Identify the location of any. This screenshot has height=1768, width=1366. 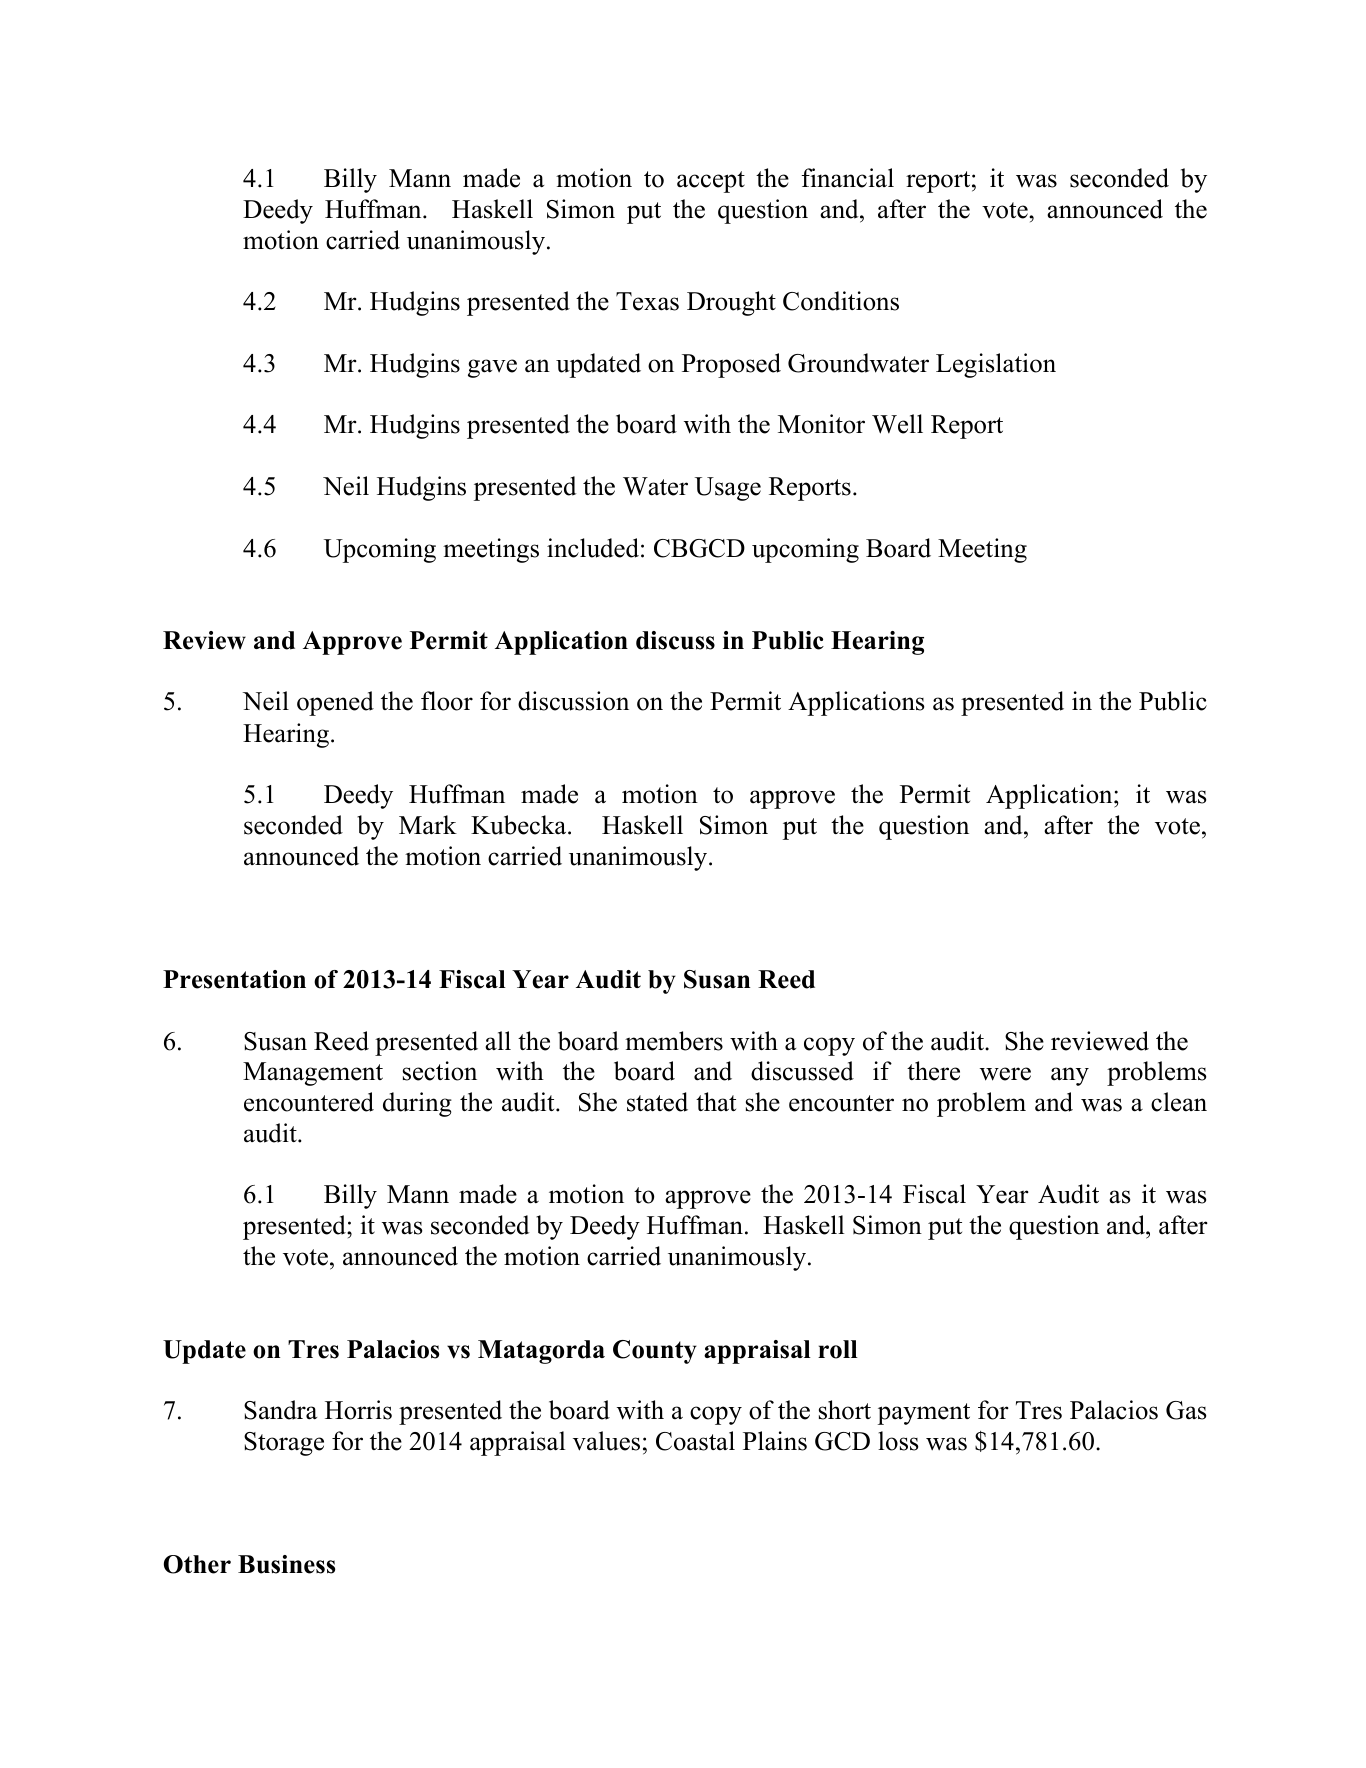
(1070, 1076).
